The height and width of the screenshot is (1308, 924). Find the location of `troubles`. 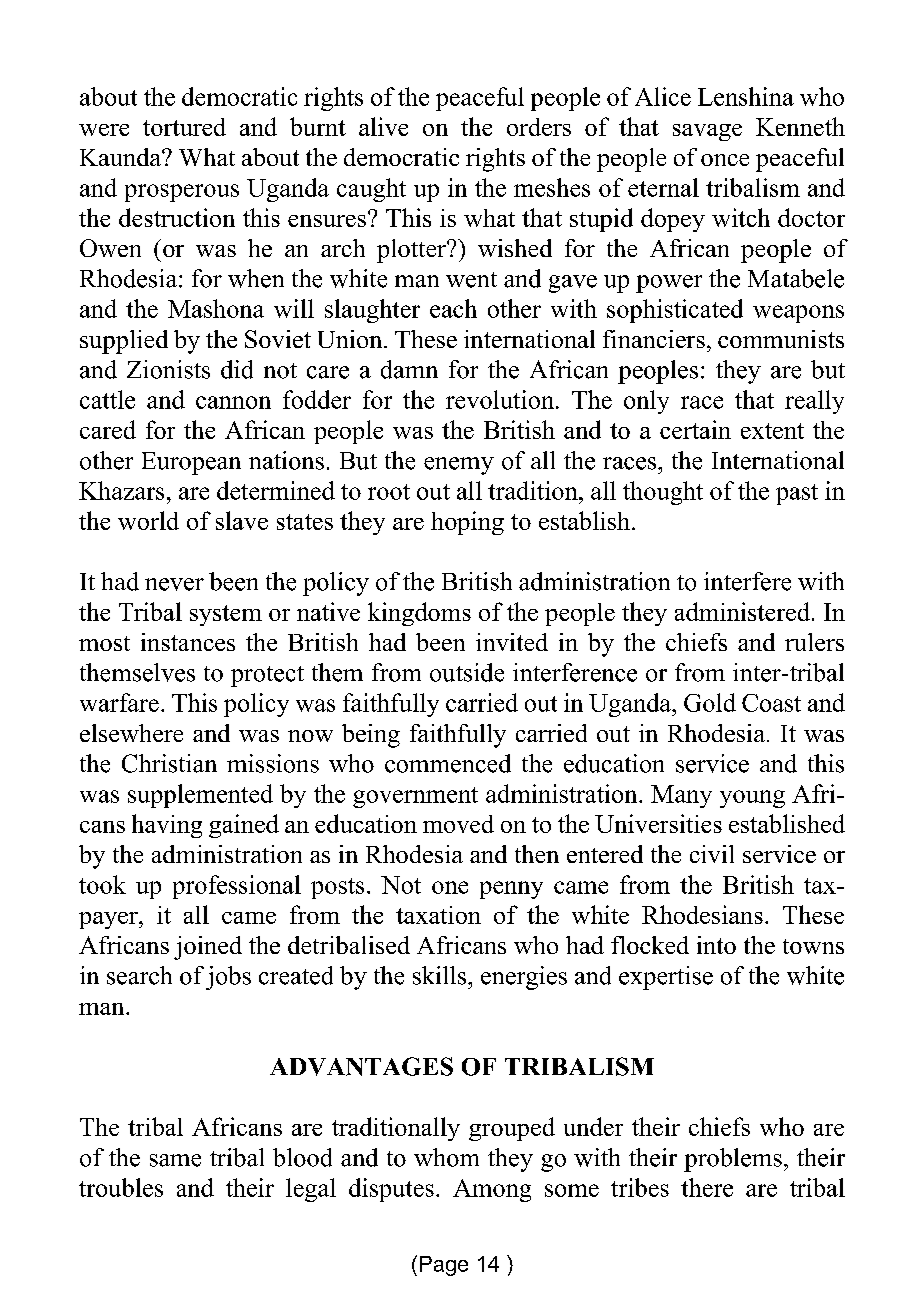

troubles is located at coordinates (121, 1187).
